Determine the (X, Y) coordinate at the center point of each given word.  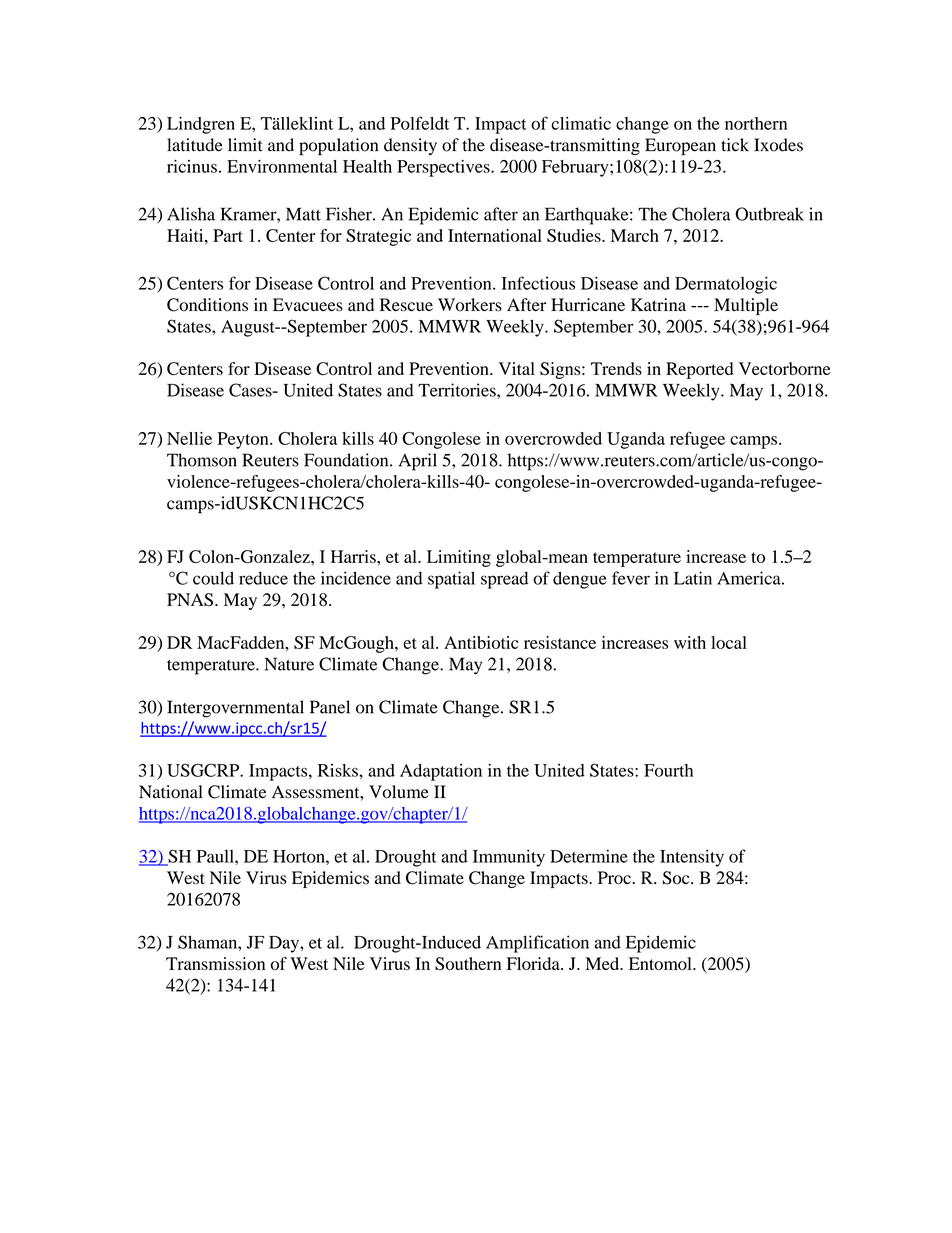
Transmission (215, 963)
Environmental (282, 166)
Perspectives (444, 168)
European (680, 147)
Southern (468, 964)
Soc (677, 878)
